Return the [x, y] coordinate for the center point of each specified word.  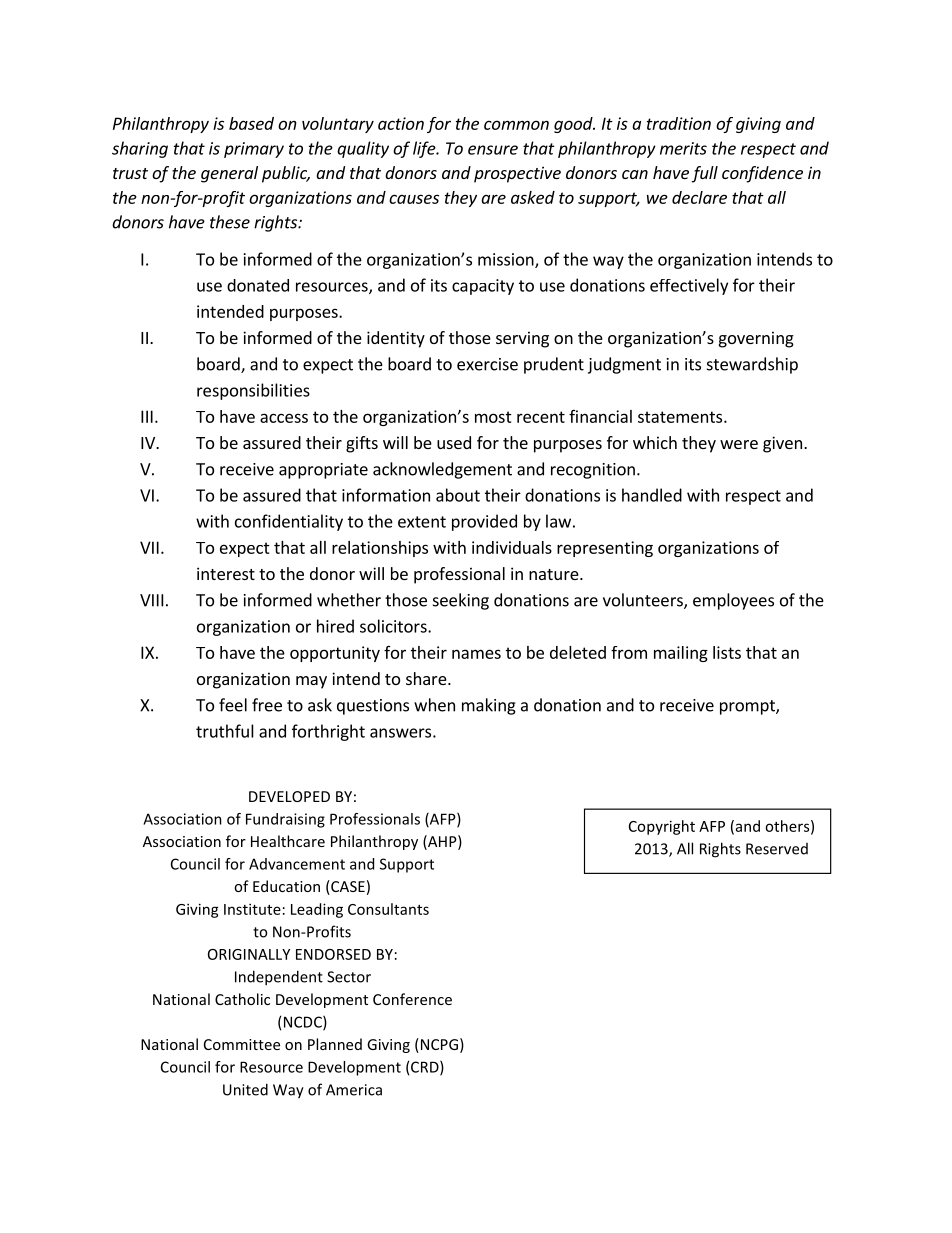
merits [683, 148]
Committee [242, 1044]
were [739, 444]
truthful [225, 731]
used [454, 442]
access [284, 418]
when [434, 705]
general [229, 174]
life [425, 149]
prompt [748, 707]
